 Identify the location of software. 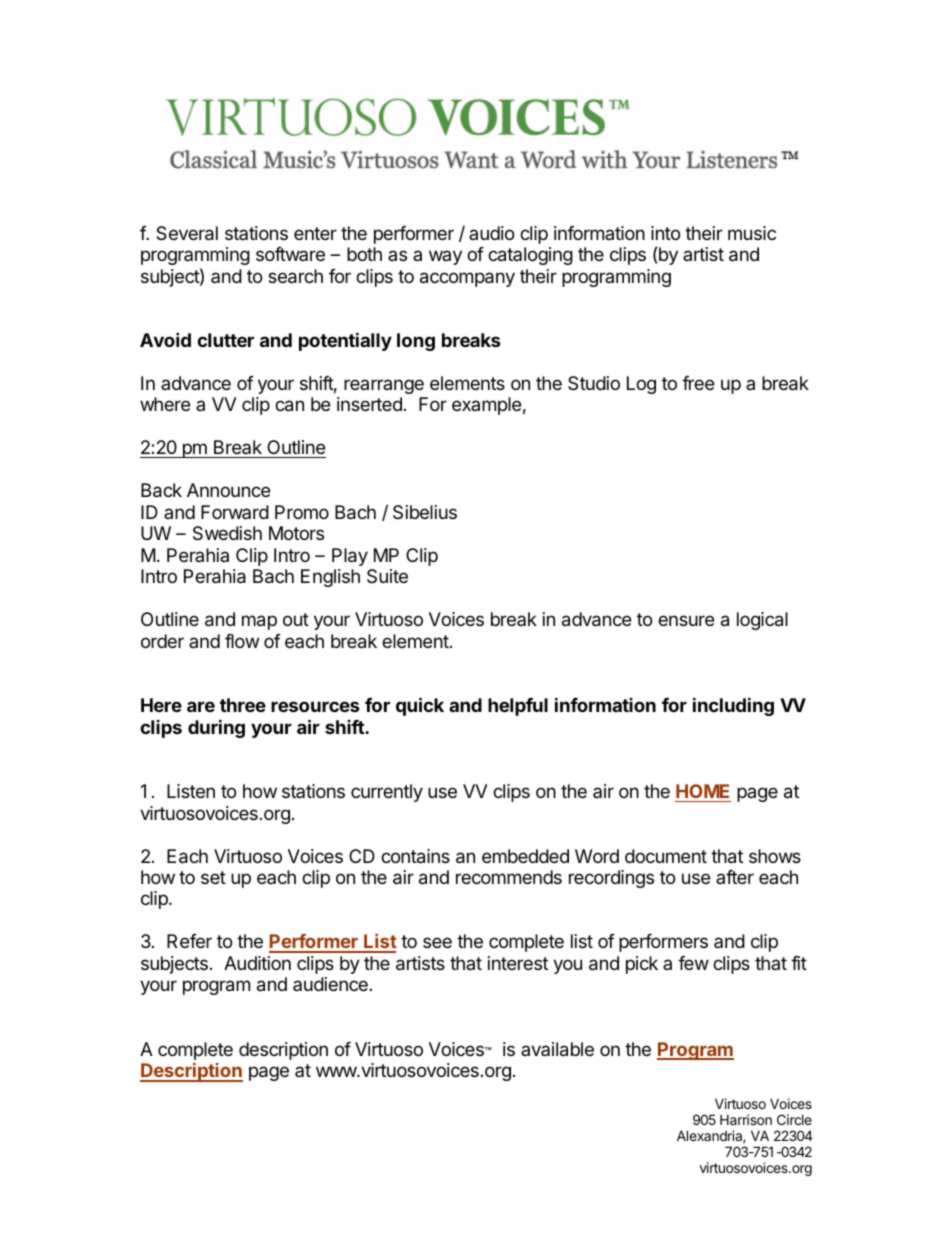
(290, 254).
